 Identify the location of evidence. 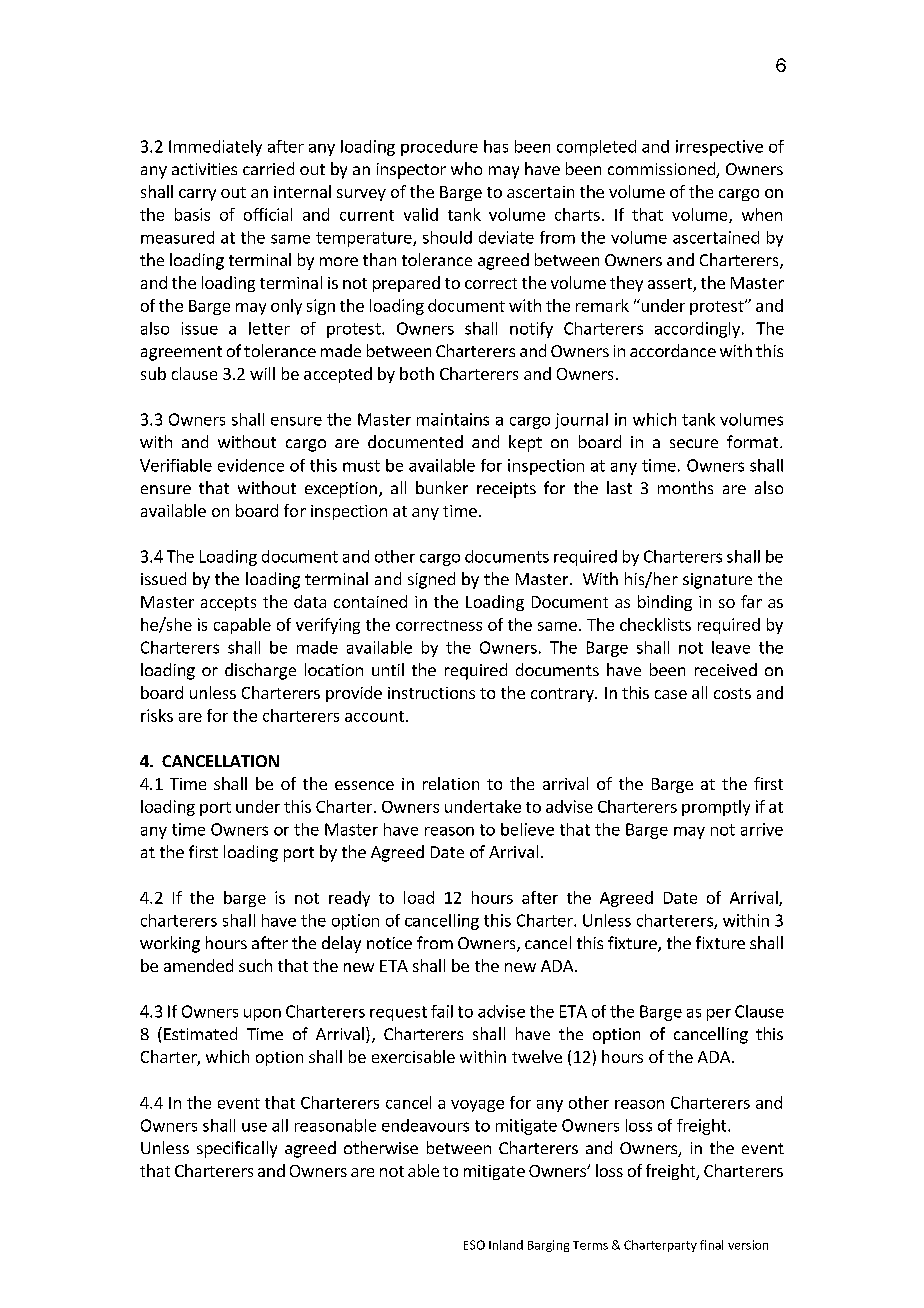
(251, 465).
